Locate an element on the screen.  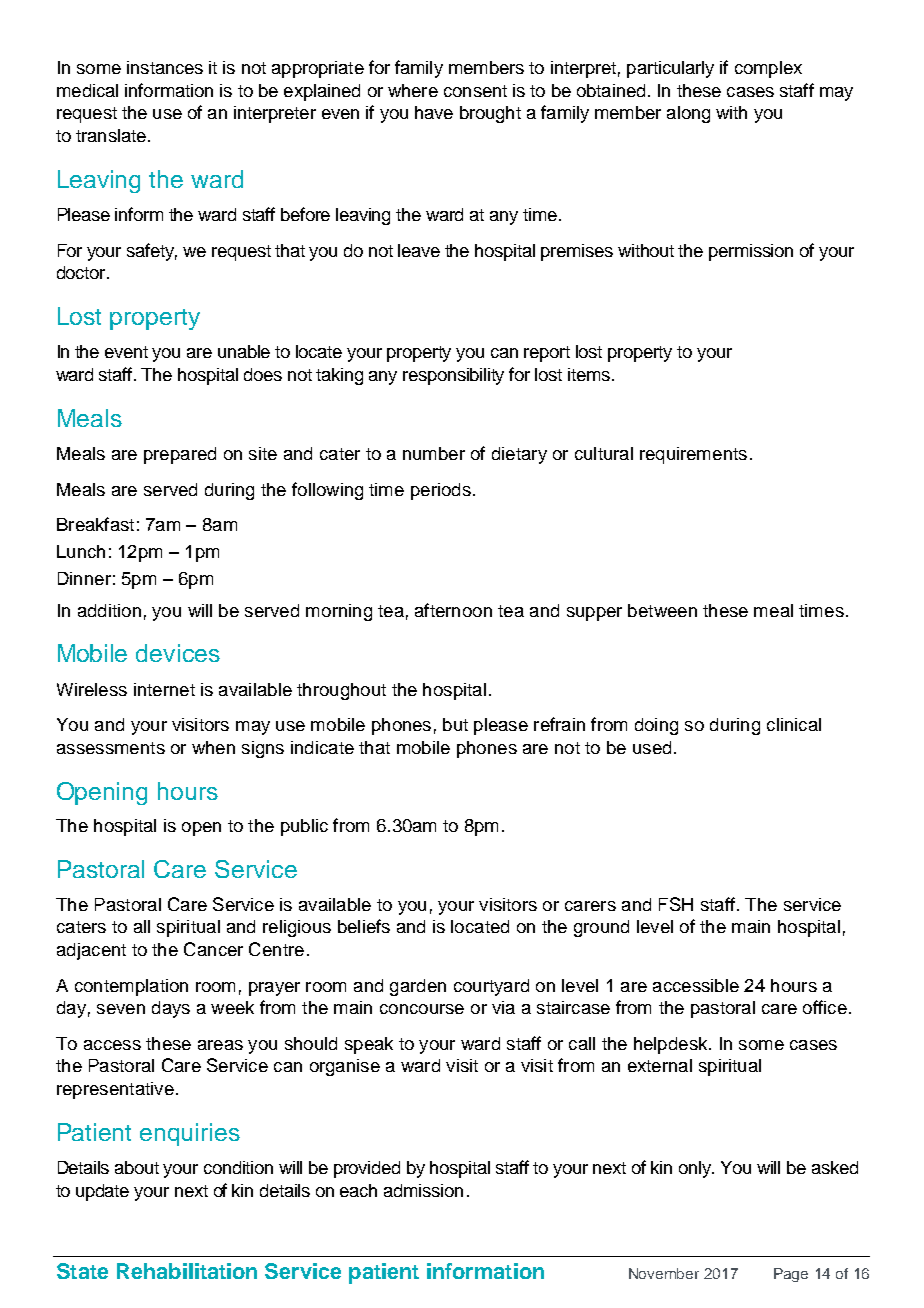
periods is located at coordinates (441, 491).
